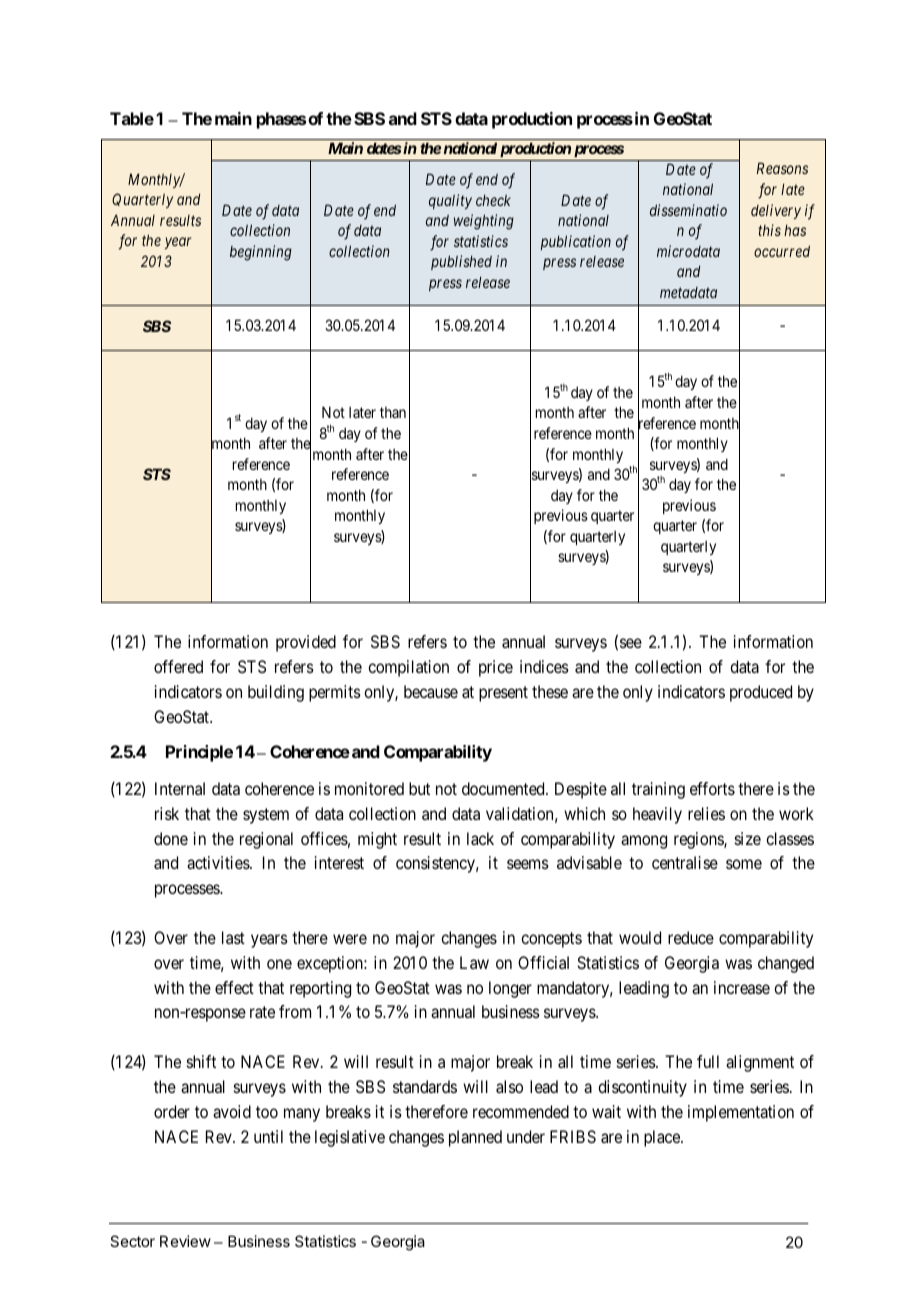 The image size is (924, 1308). Describe the element at coordinates (185, 1241) in the screenshot. I see `Review` at that location.
